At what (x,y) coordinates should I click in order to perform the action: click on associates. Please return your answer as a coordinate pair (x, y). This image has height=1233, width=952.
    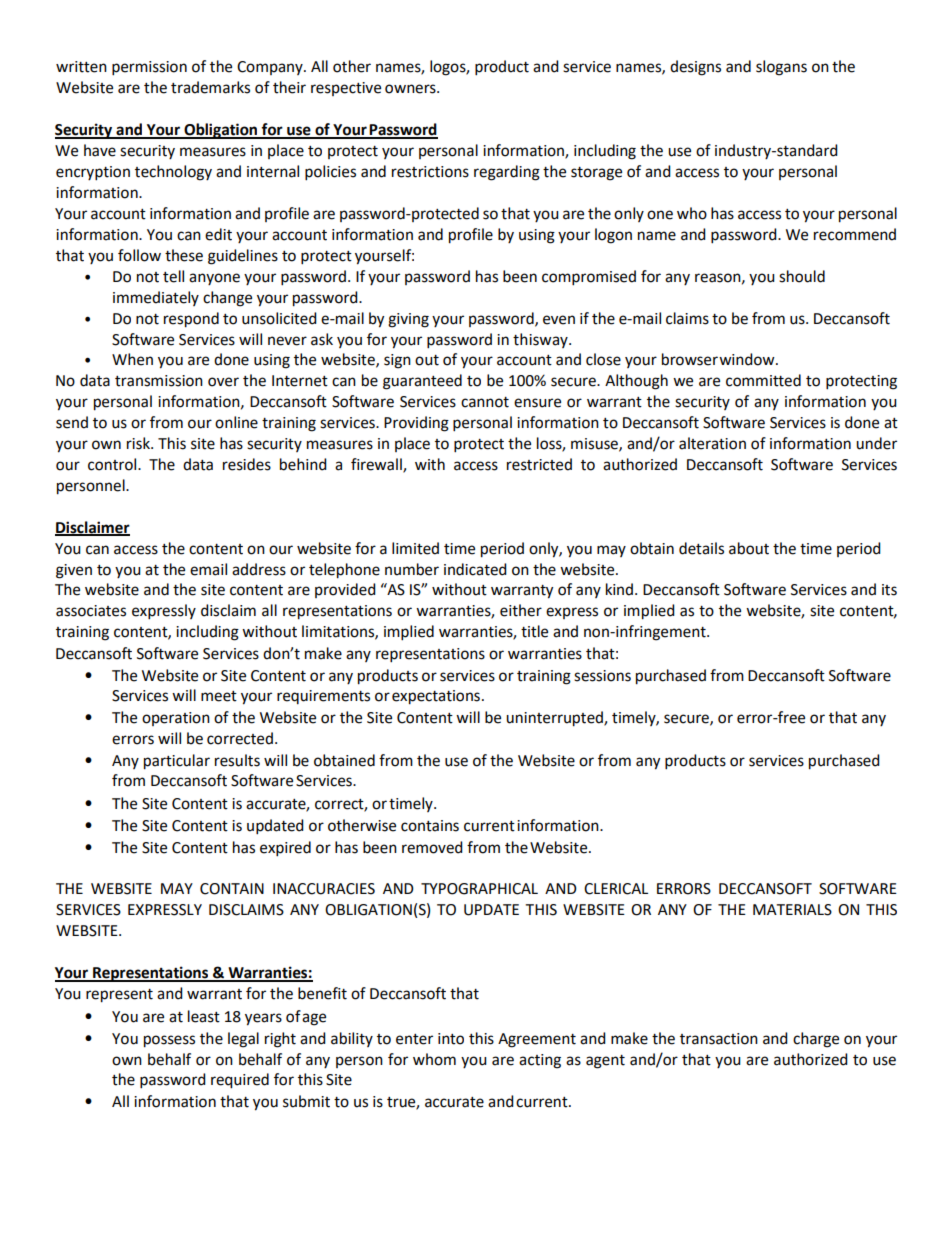
    Looking at the image, I should click on (91, 611).
